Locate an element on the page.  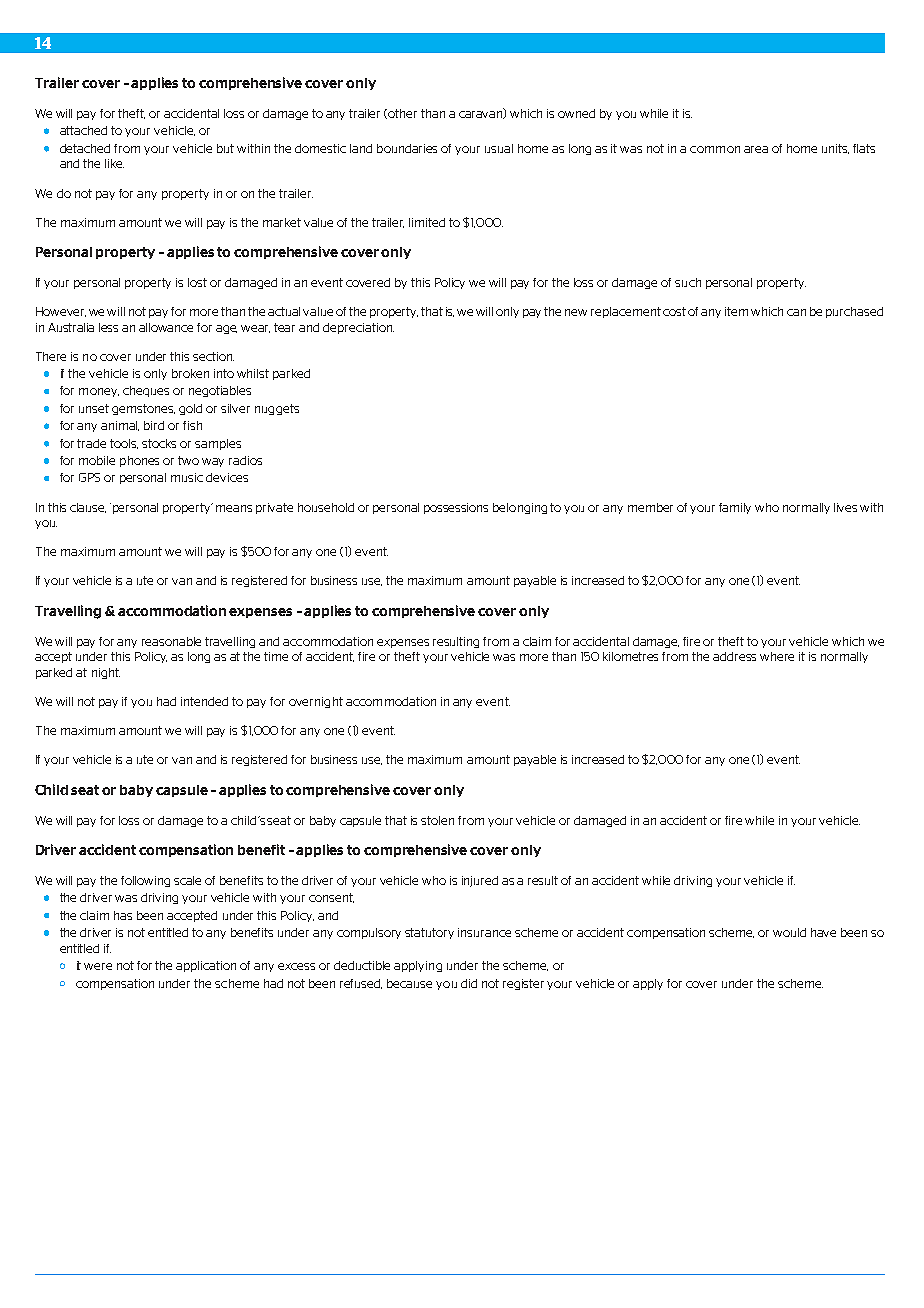
intended is located at coordinates (204, 701).
